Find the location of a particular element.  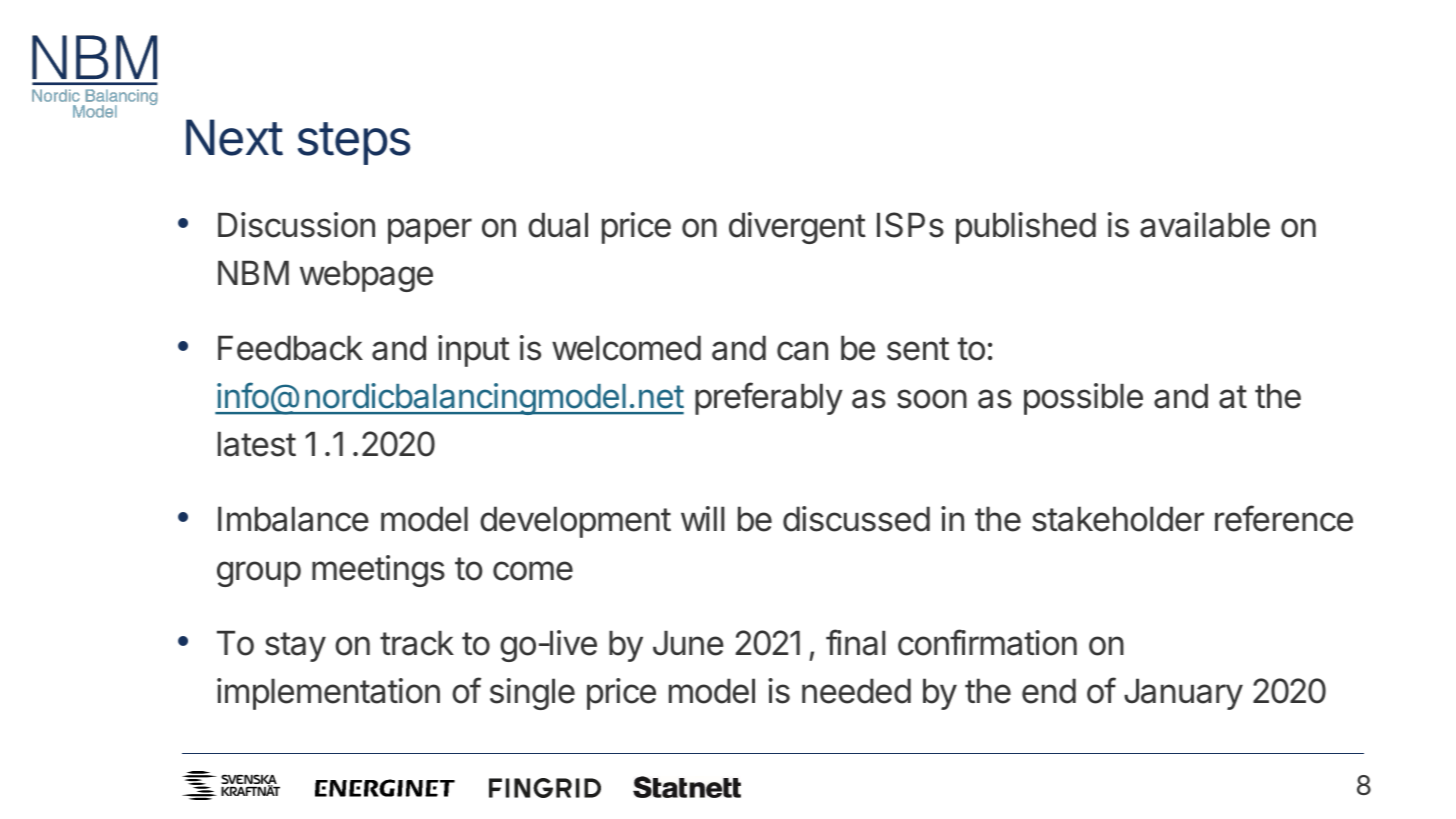

steps is located at coordinates (354, 143).
